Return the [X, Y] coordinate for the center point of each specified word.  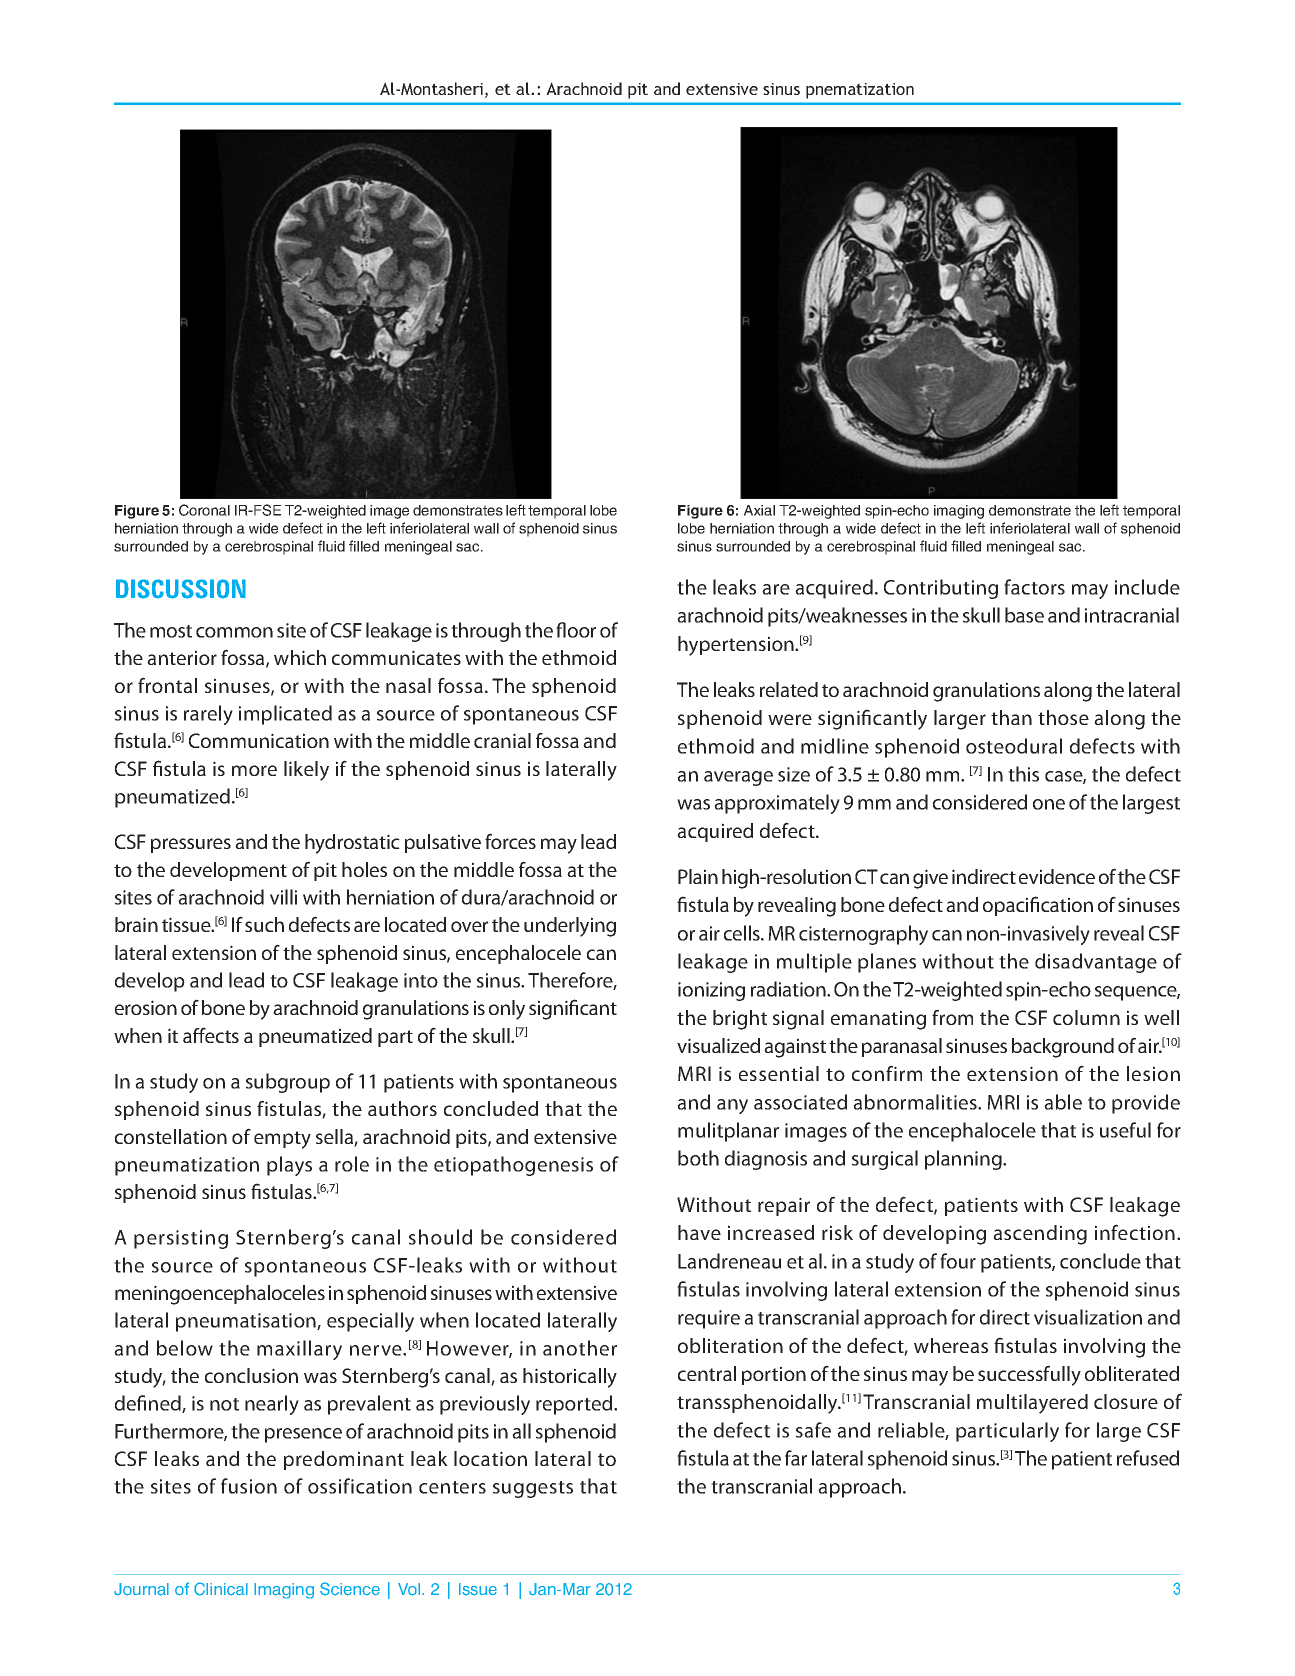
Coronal [204, 510]
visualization [1088, 1317]
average [738, 778]
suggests [533, 1489]
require [709, 1319]
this [1023, 774]
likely [306, 771]
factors [1034, 587]
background [1063, 1048]
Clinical [221, 1589]
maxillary [299, 1350]
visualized [718, 1045]
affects [211, 1035]
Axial [759, 510]
